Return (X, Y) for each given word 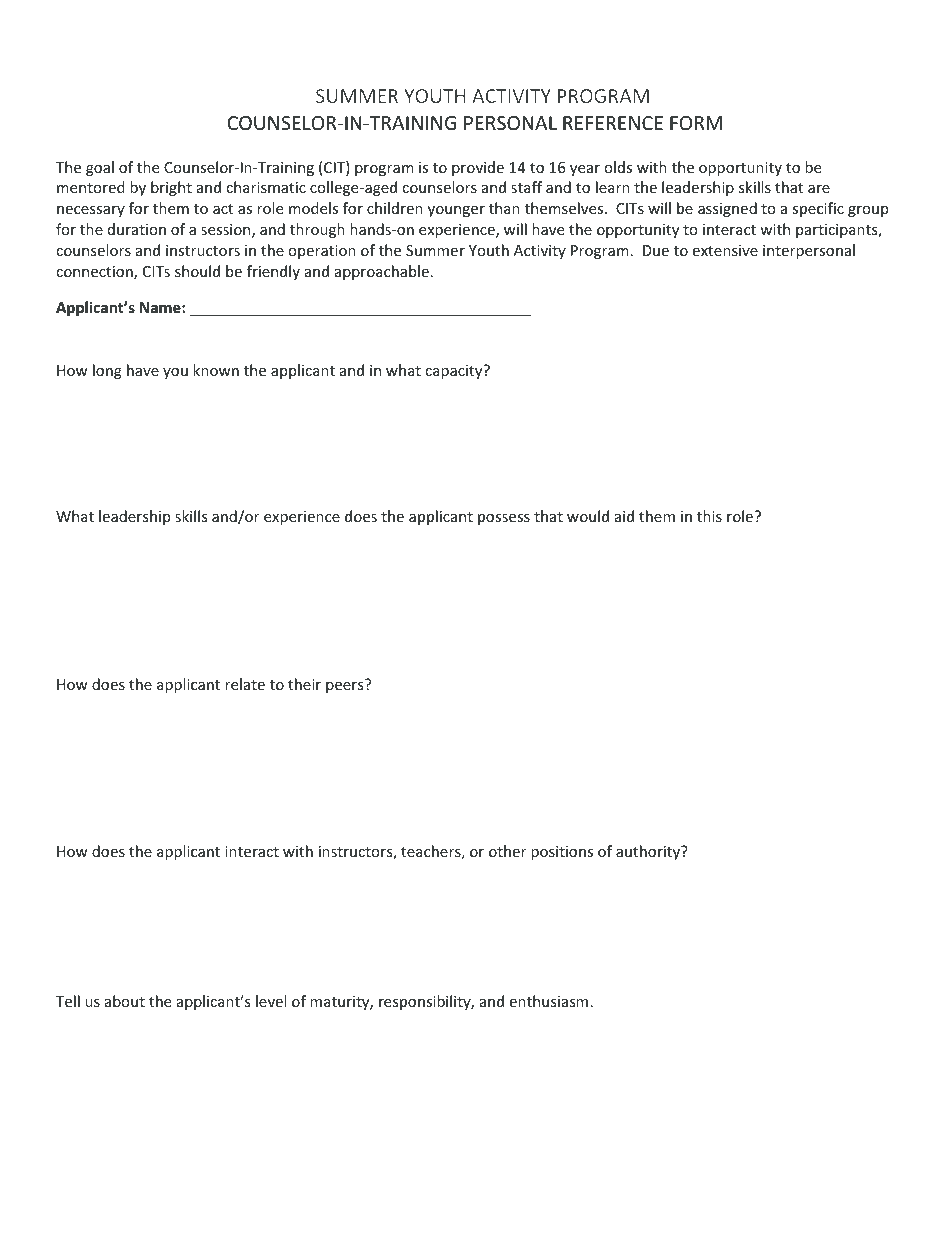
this (709, 516)
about (125, 1001)
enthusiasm (548, 1001)
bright (171, 188)
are (819, 189)
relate (245, 684)
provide (478, 168)
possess (504, 519)
